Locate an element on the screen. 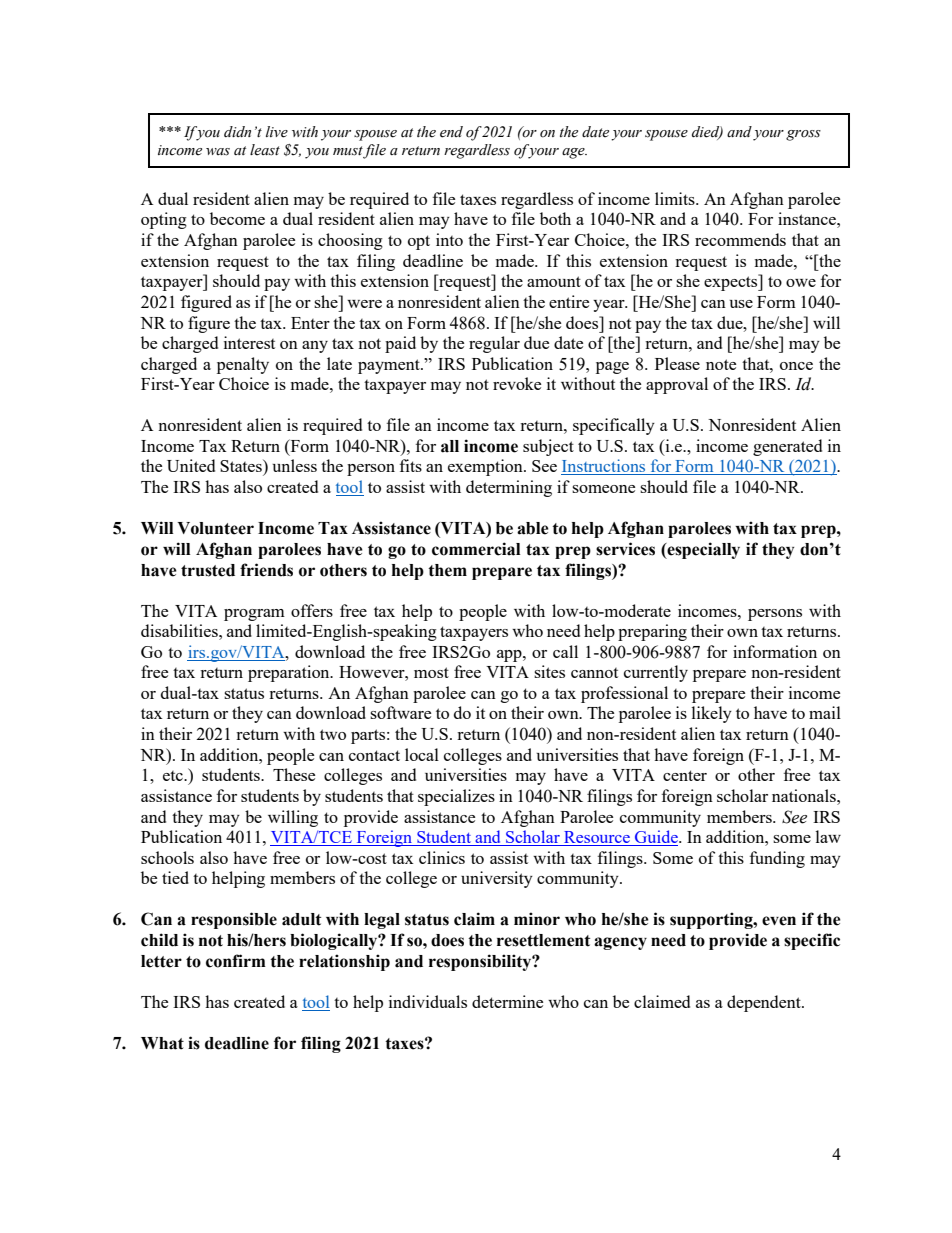 Image resolution: width=952 pixels, height=1233 pixels. confirm is located at coordinates (236, 961).
